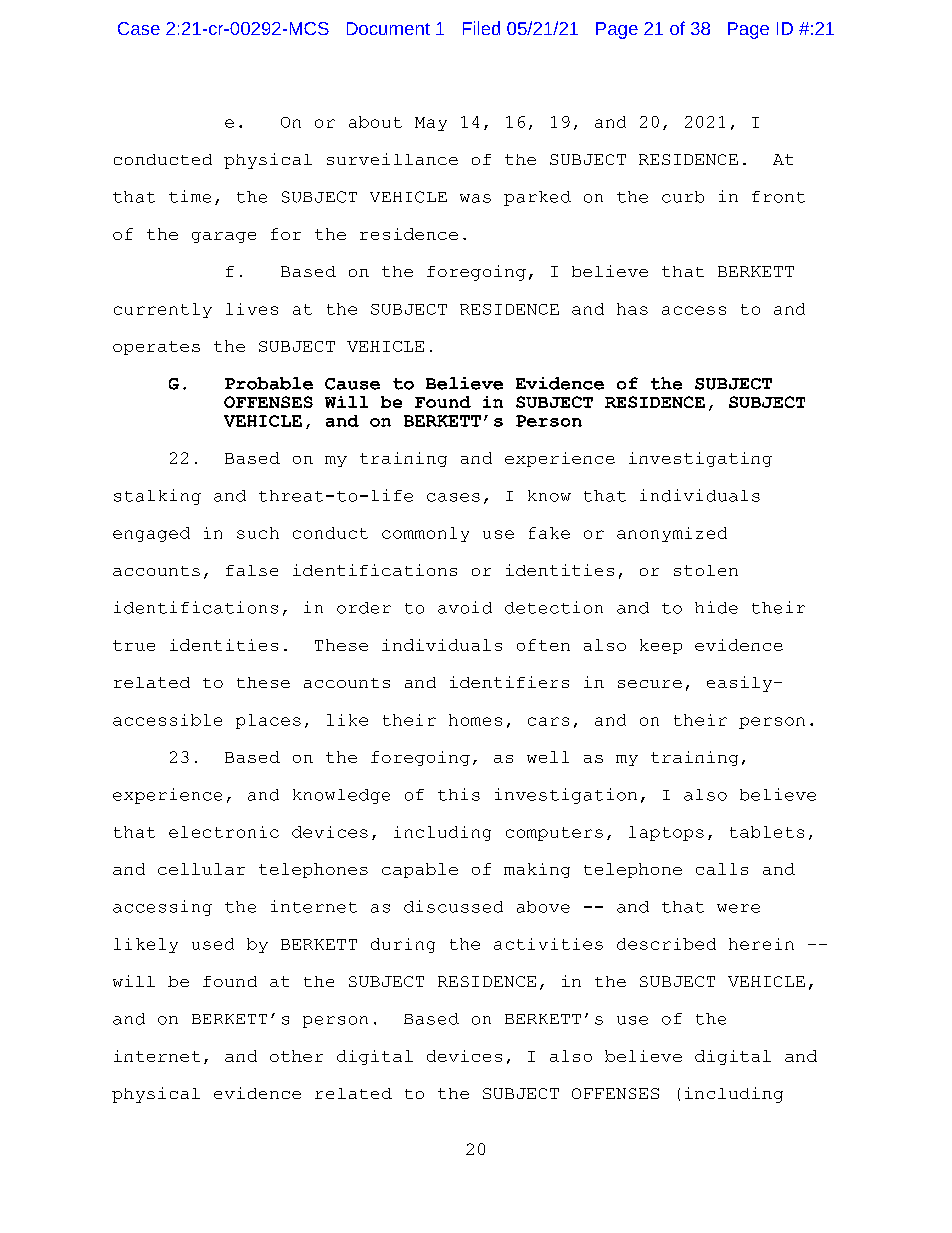  Describe the element at coordinates (269, 383) in the screenshot. I see `Probable` at that location.
